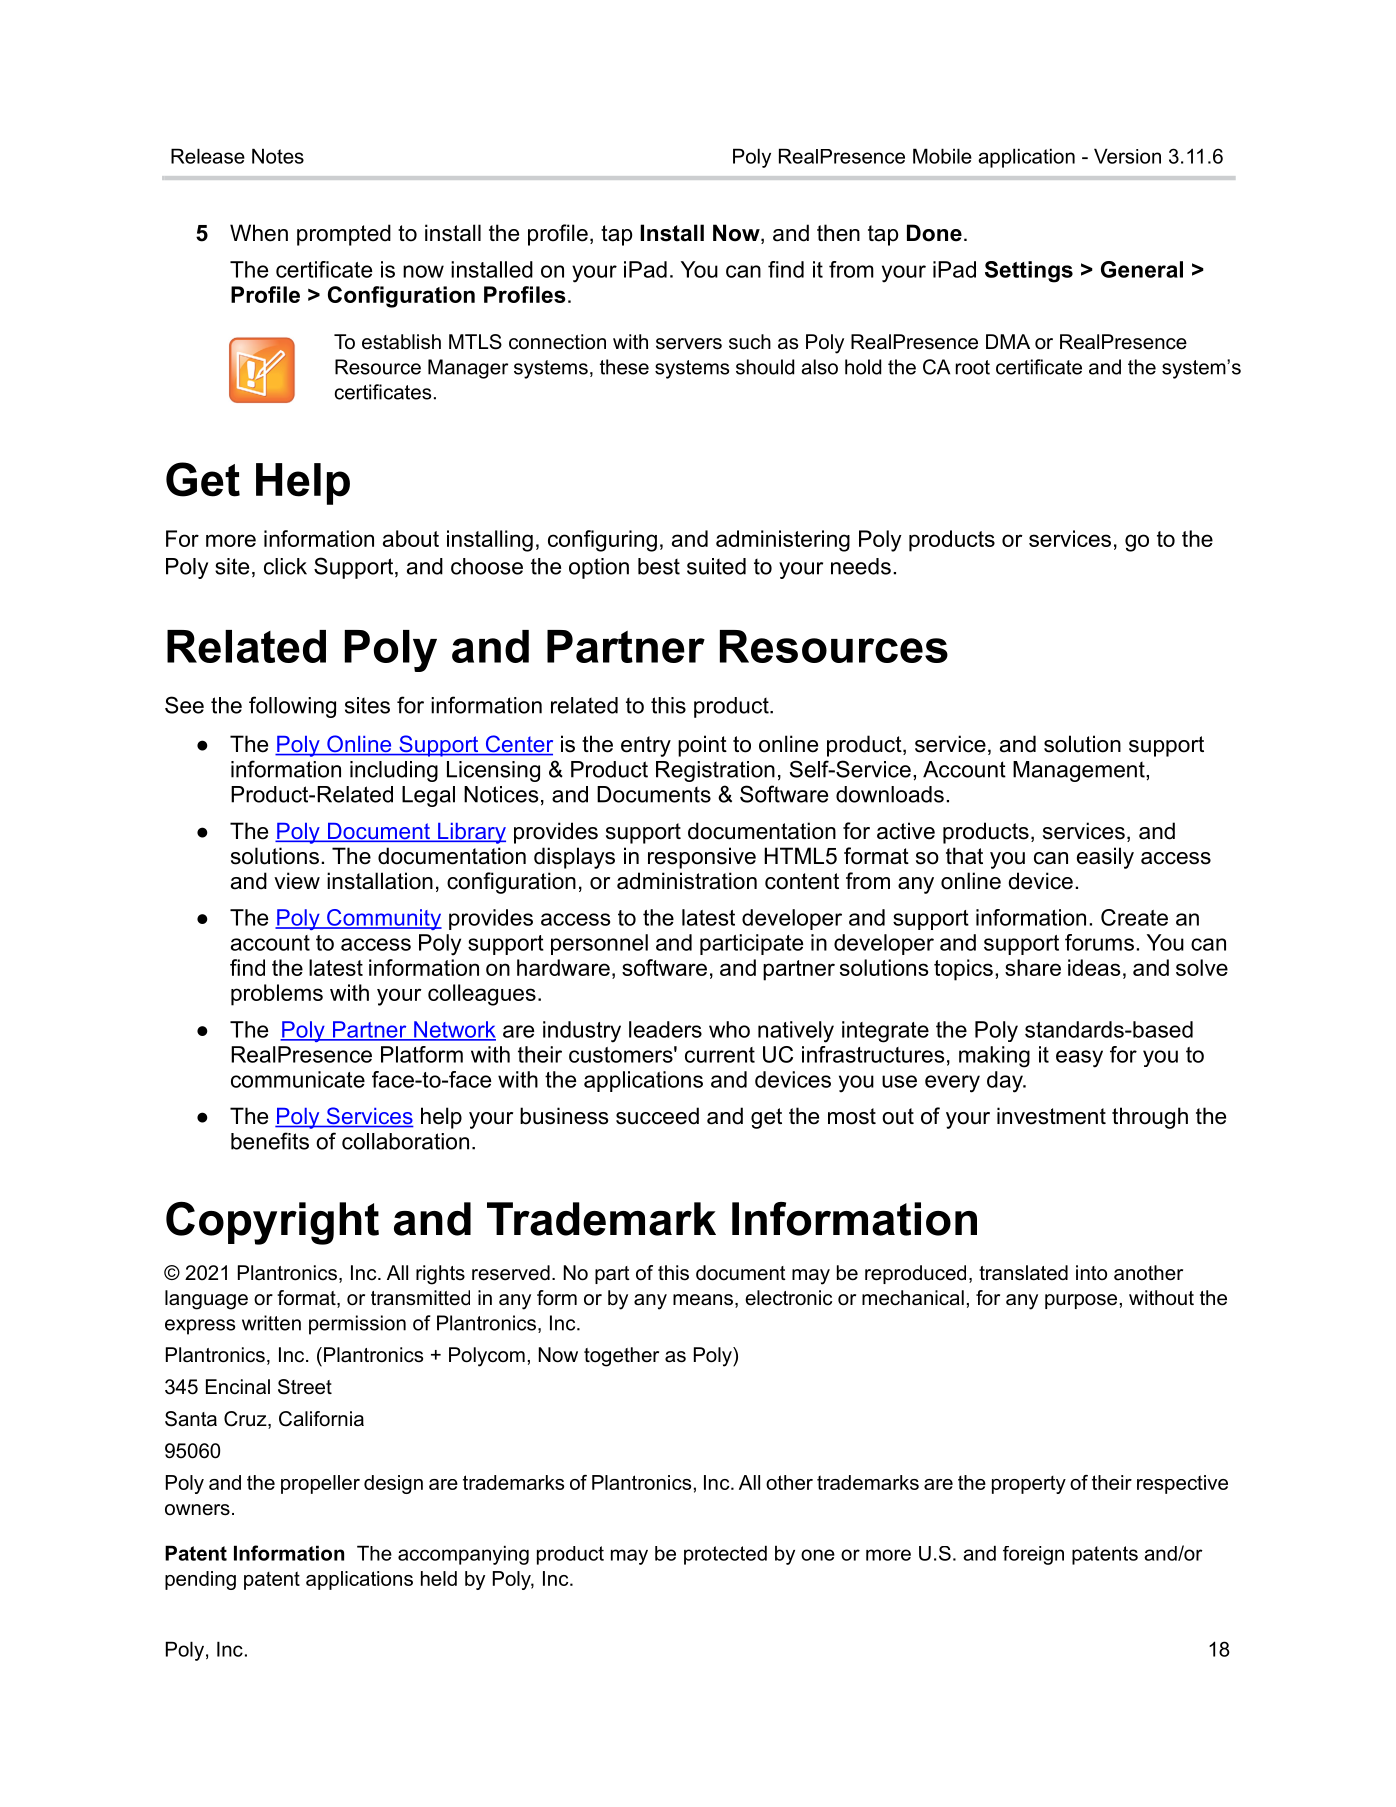  What do you see at coordinates (838, 233) in the screenshot?
I see `then` at bounding box center [838, 233].
